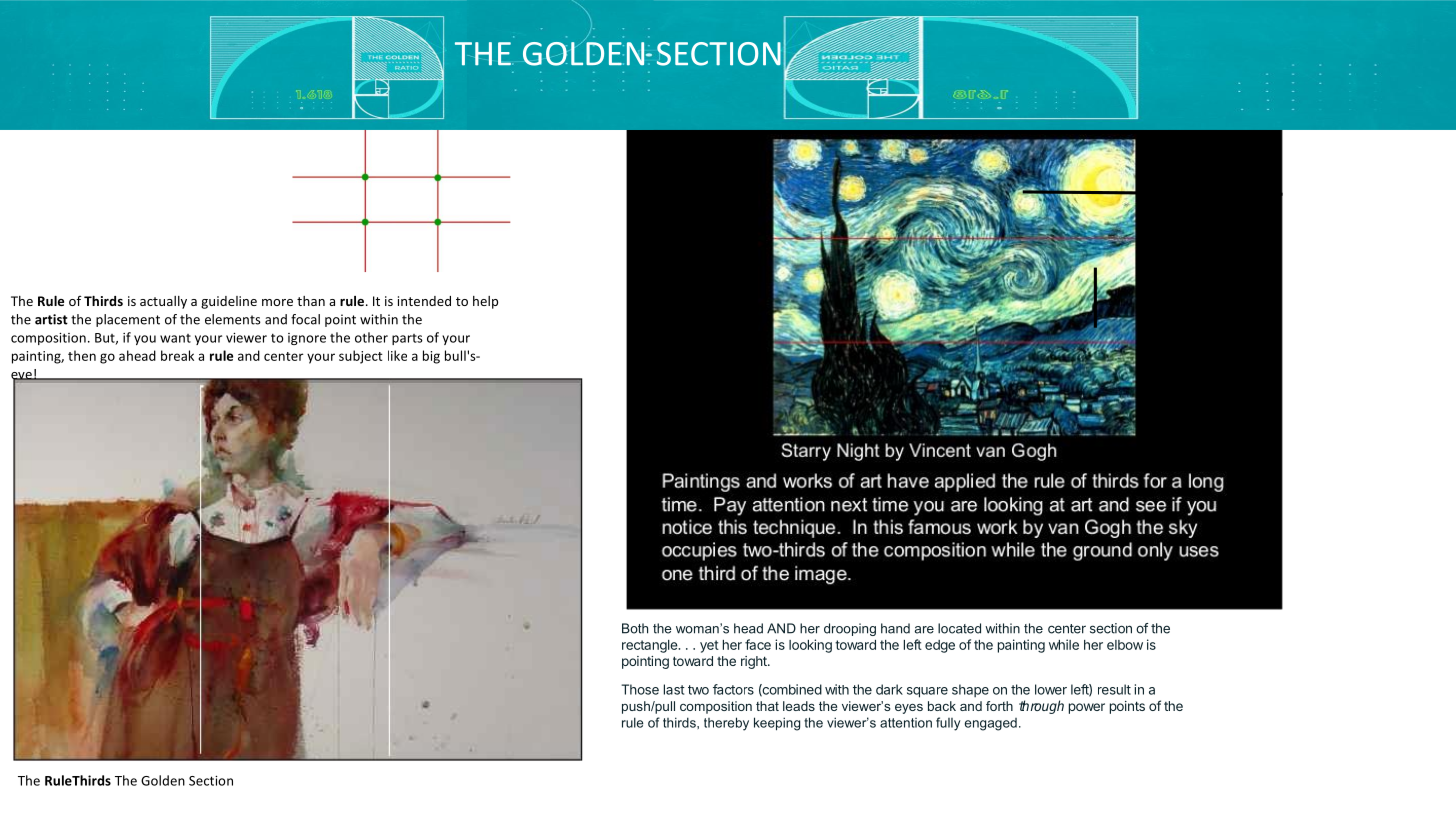 This image has height=819, width=1456. Describe the element at coordinates (424, 301) in the image. I see `intended` at that location.
